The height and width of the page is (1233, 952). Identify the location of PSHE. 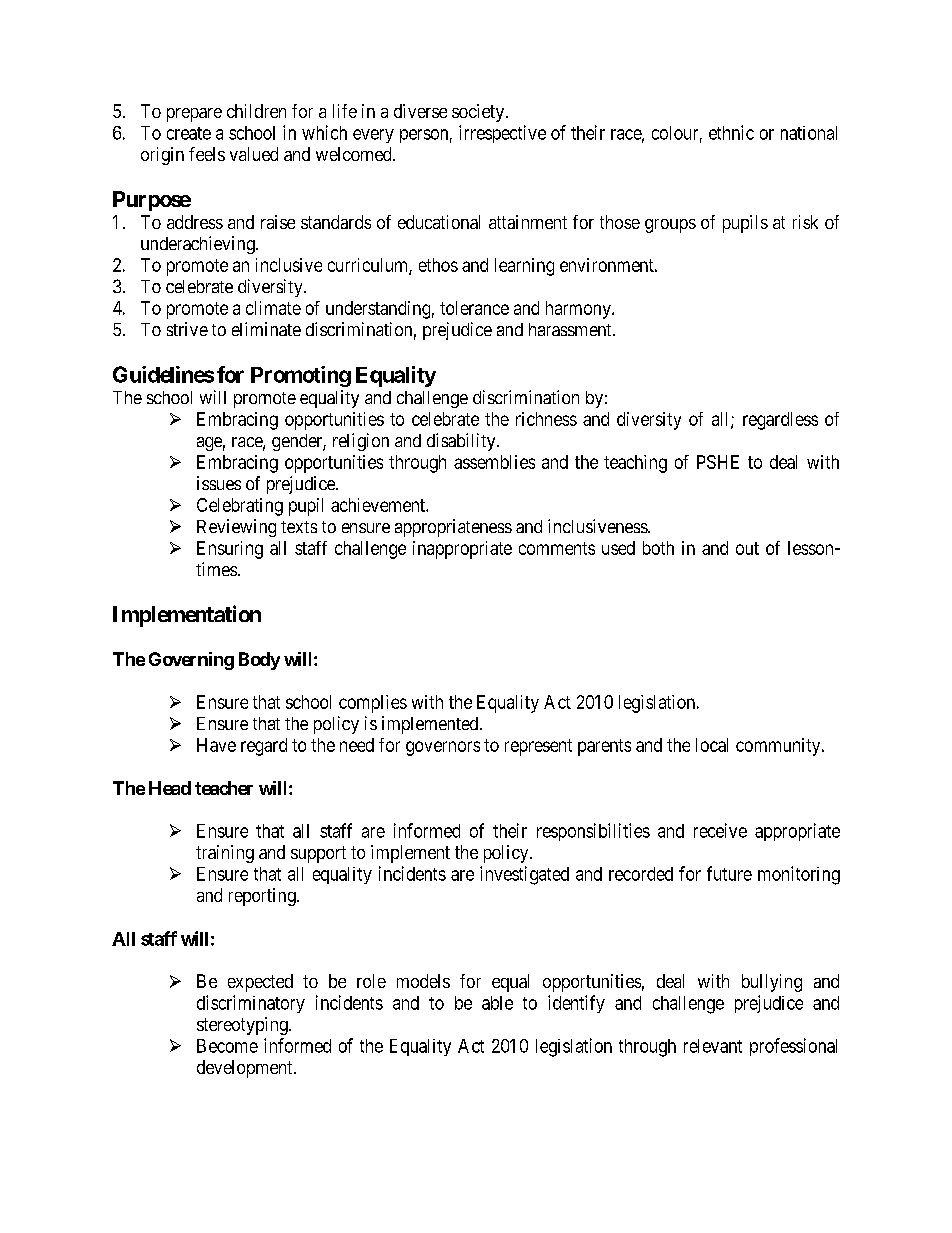
(718, 462).
